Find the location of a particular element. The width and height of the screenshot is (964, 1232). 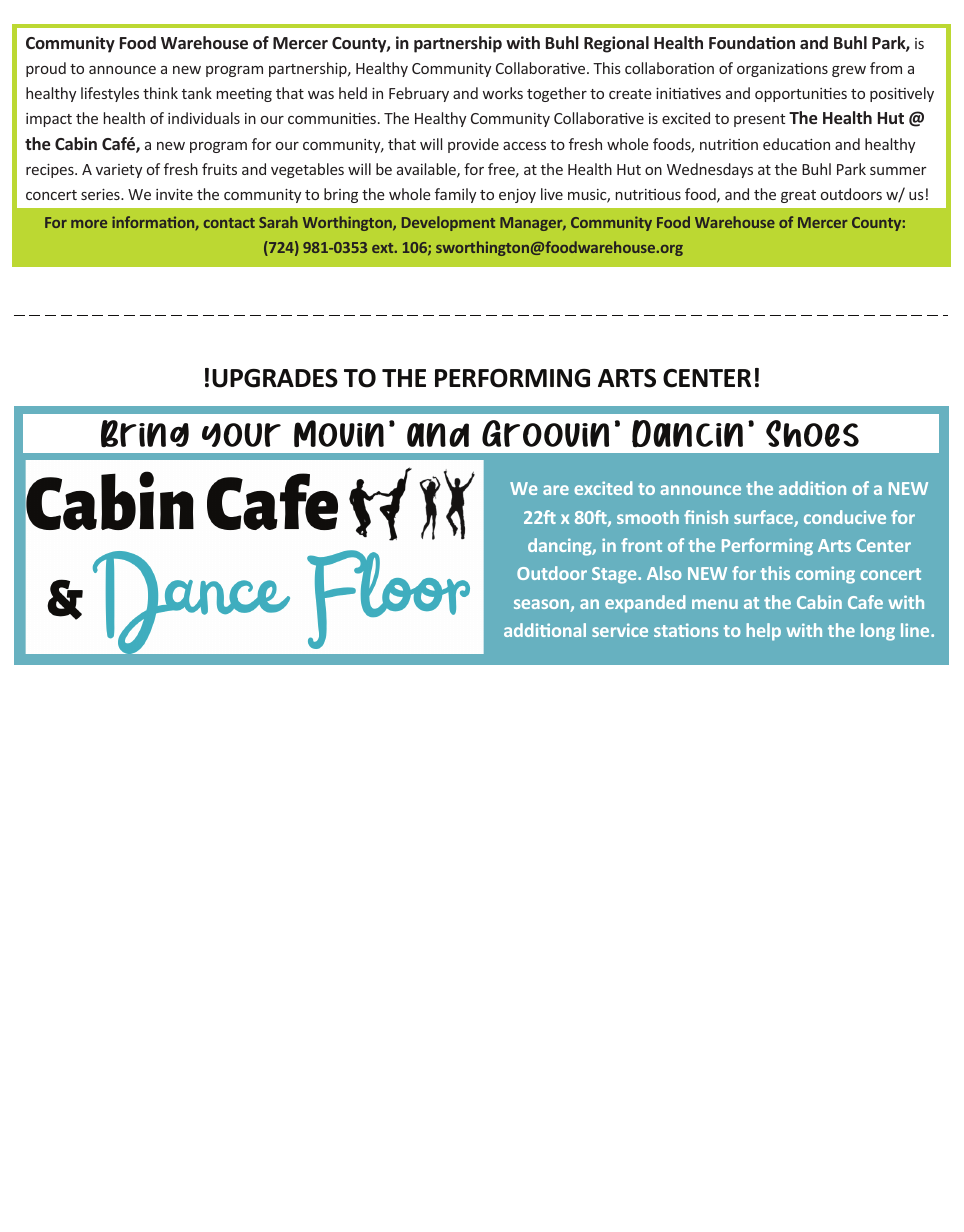

Shoes is located at coordinates (812, 433).
